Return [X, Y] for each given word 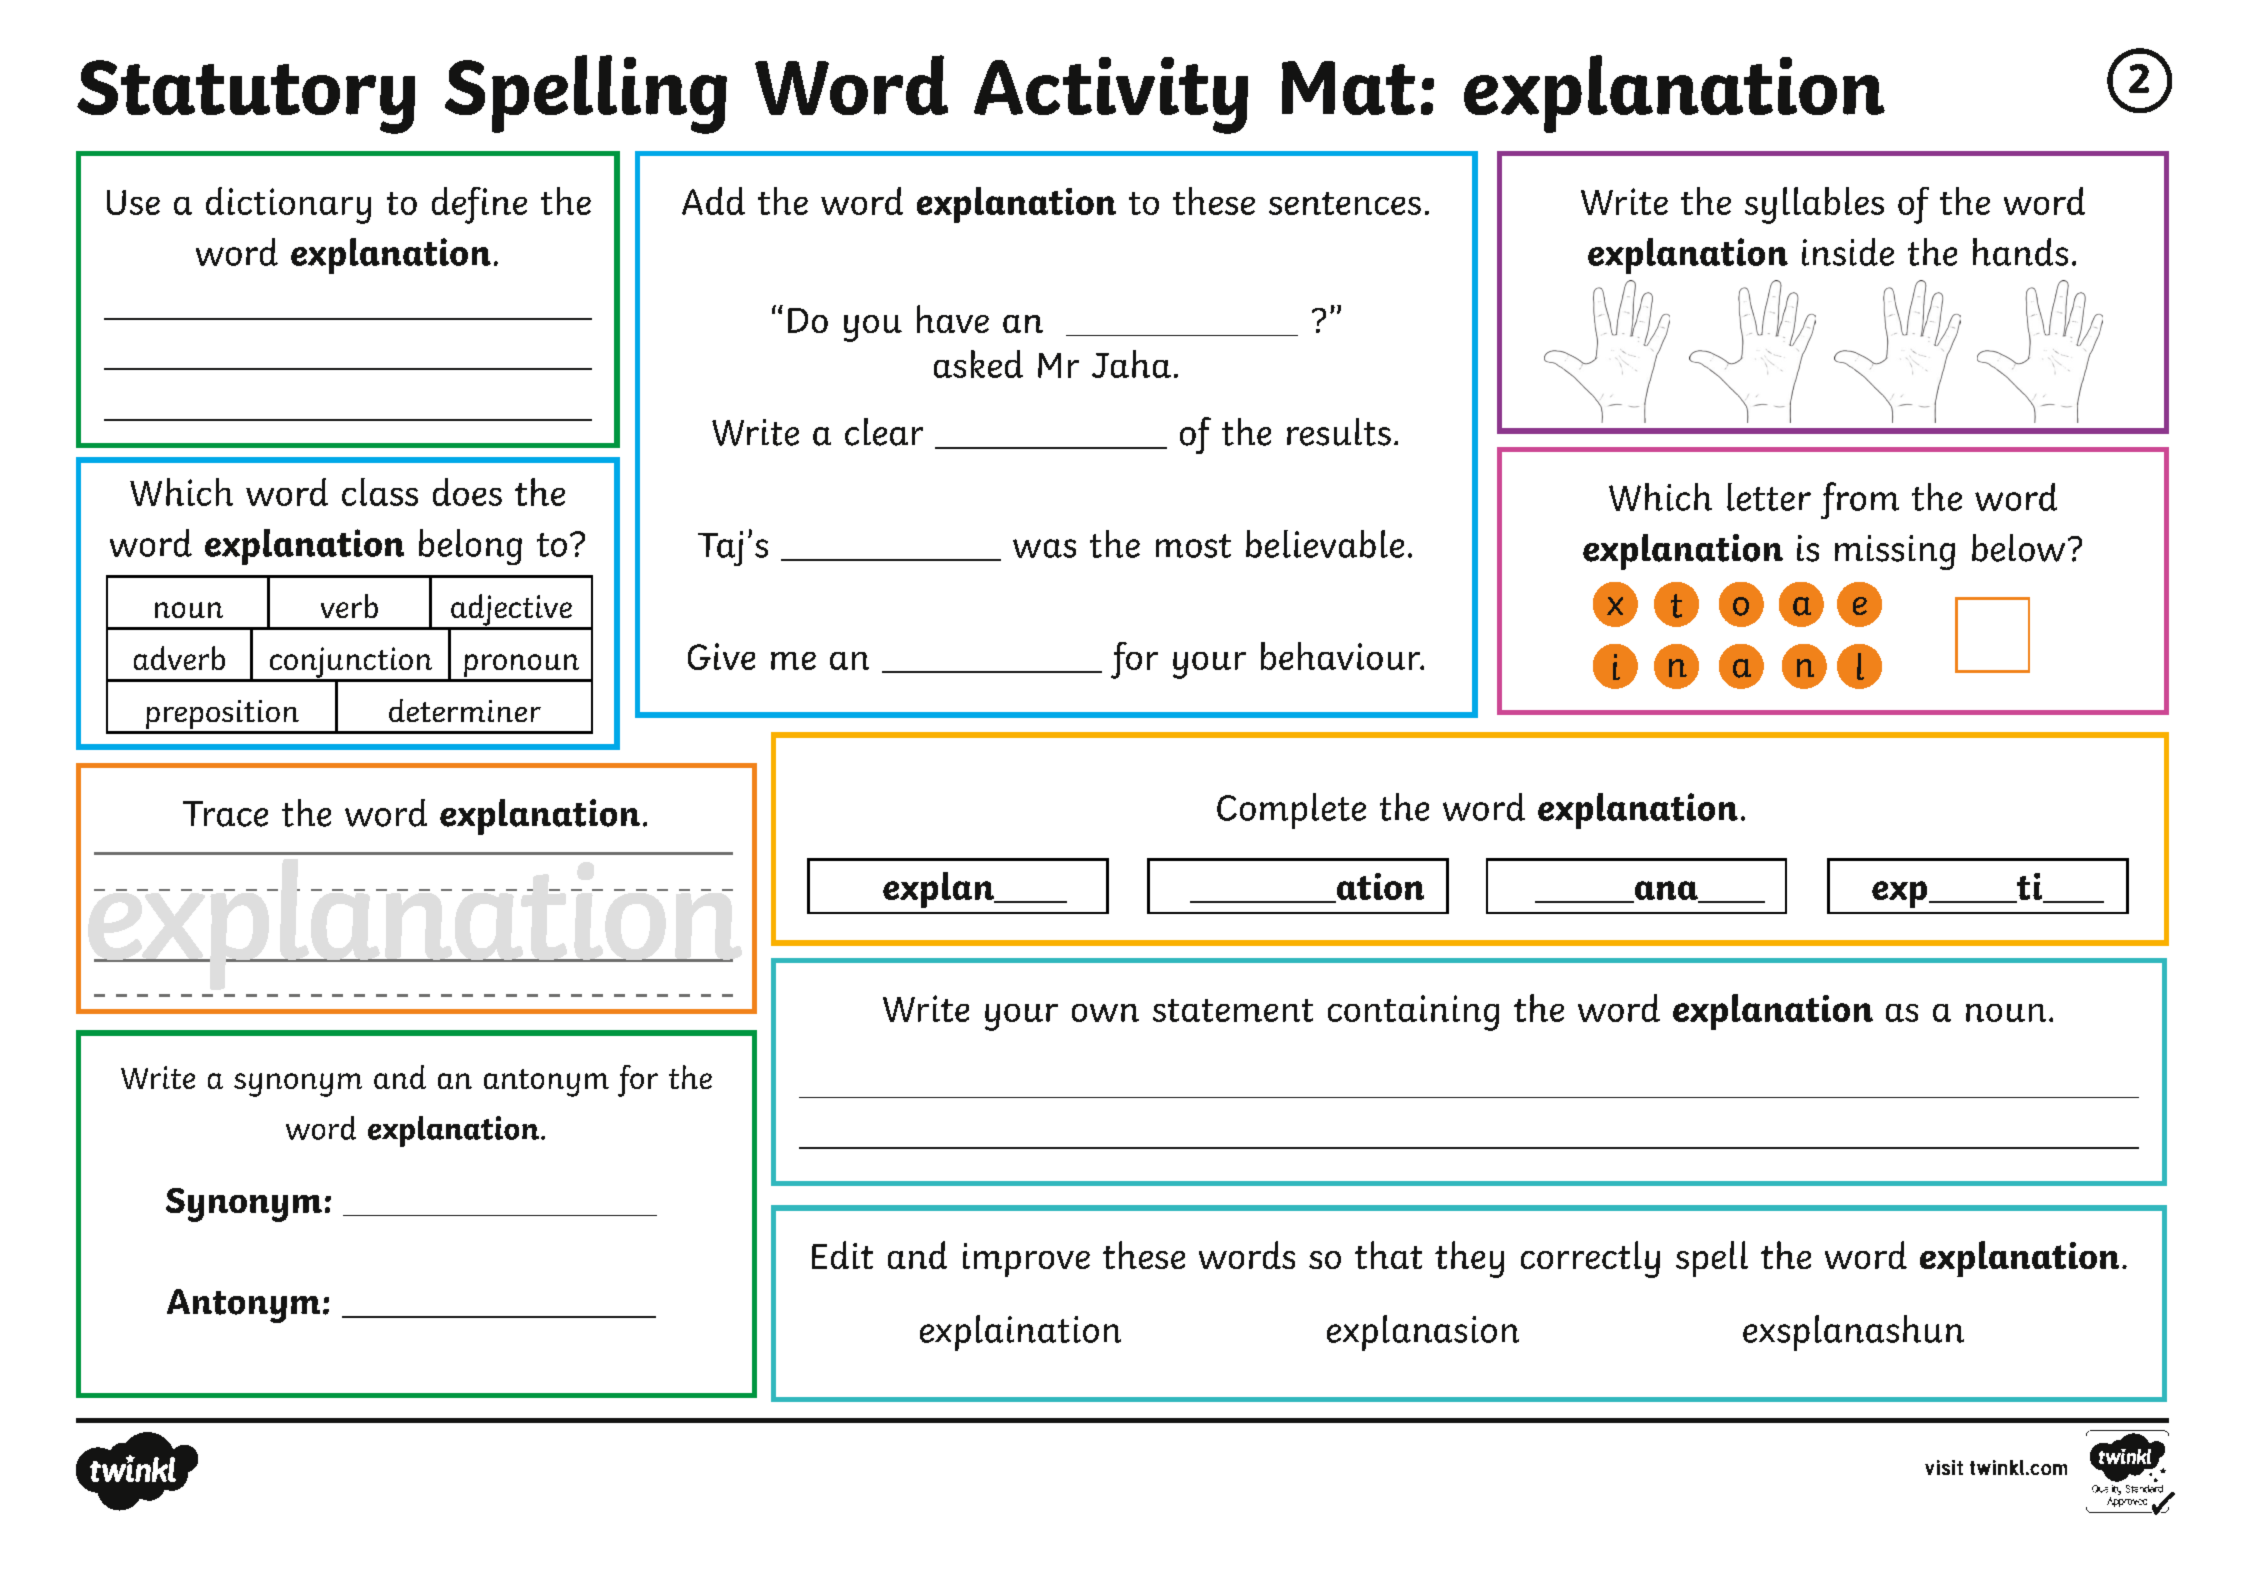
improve [1026, 1260]
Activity [1111, 95]
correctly [1590, 1259]
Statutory [246, 97]
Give [721, 656]
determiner [465, 710]
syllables [1814, 205]
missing [1895, 552]
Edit [842, 1255]
